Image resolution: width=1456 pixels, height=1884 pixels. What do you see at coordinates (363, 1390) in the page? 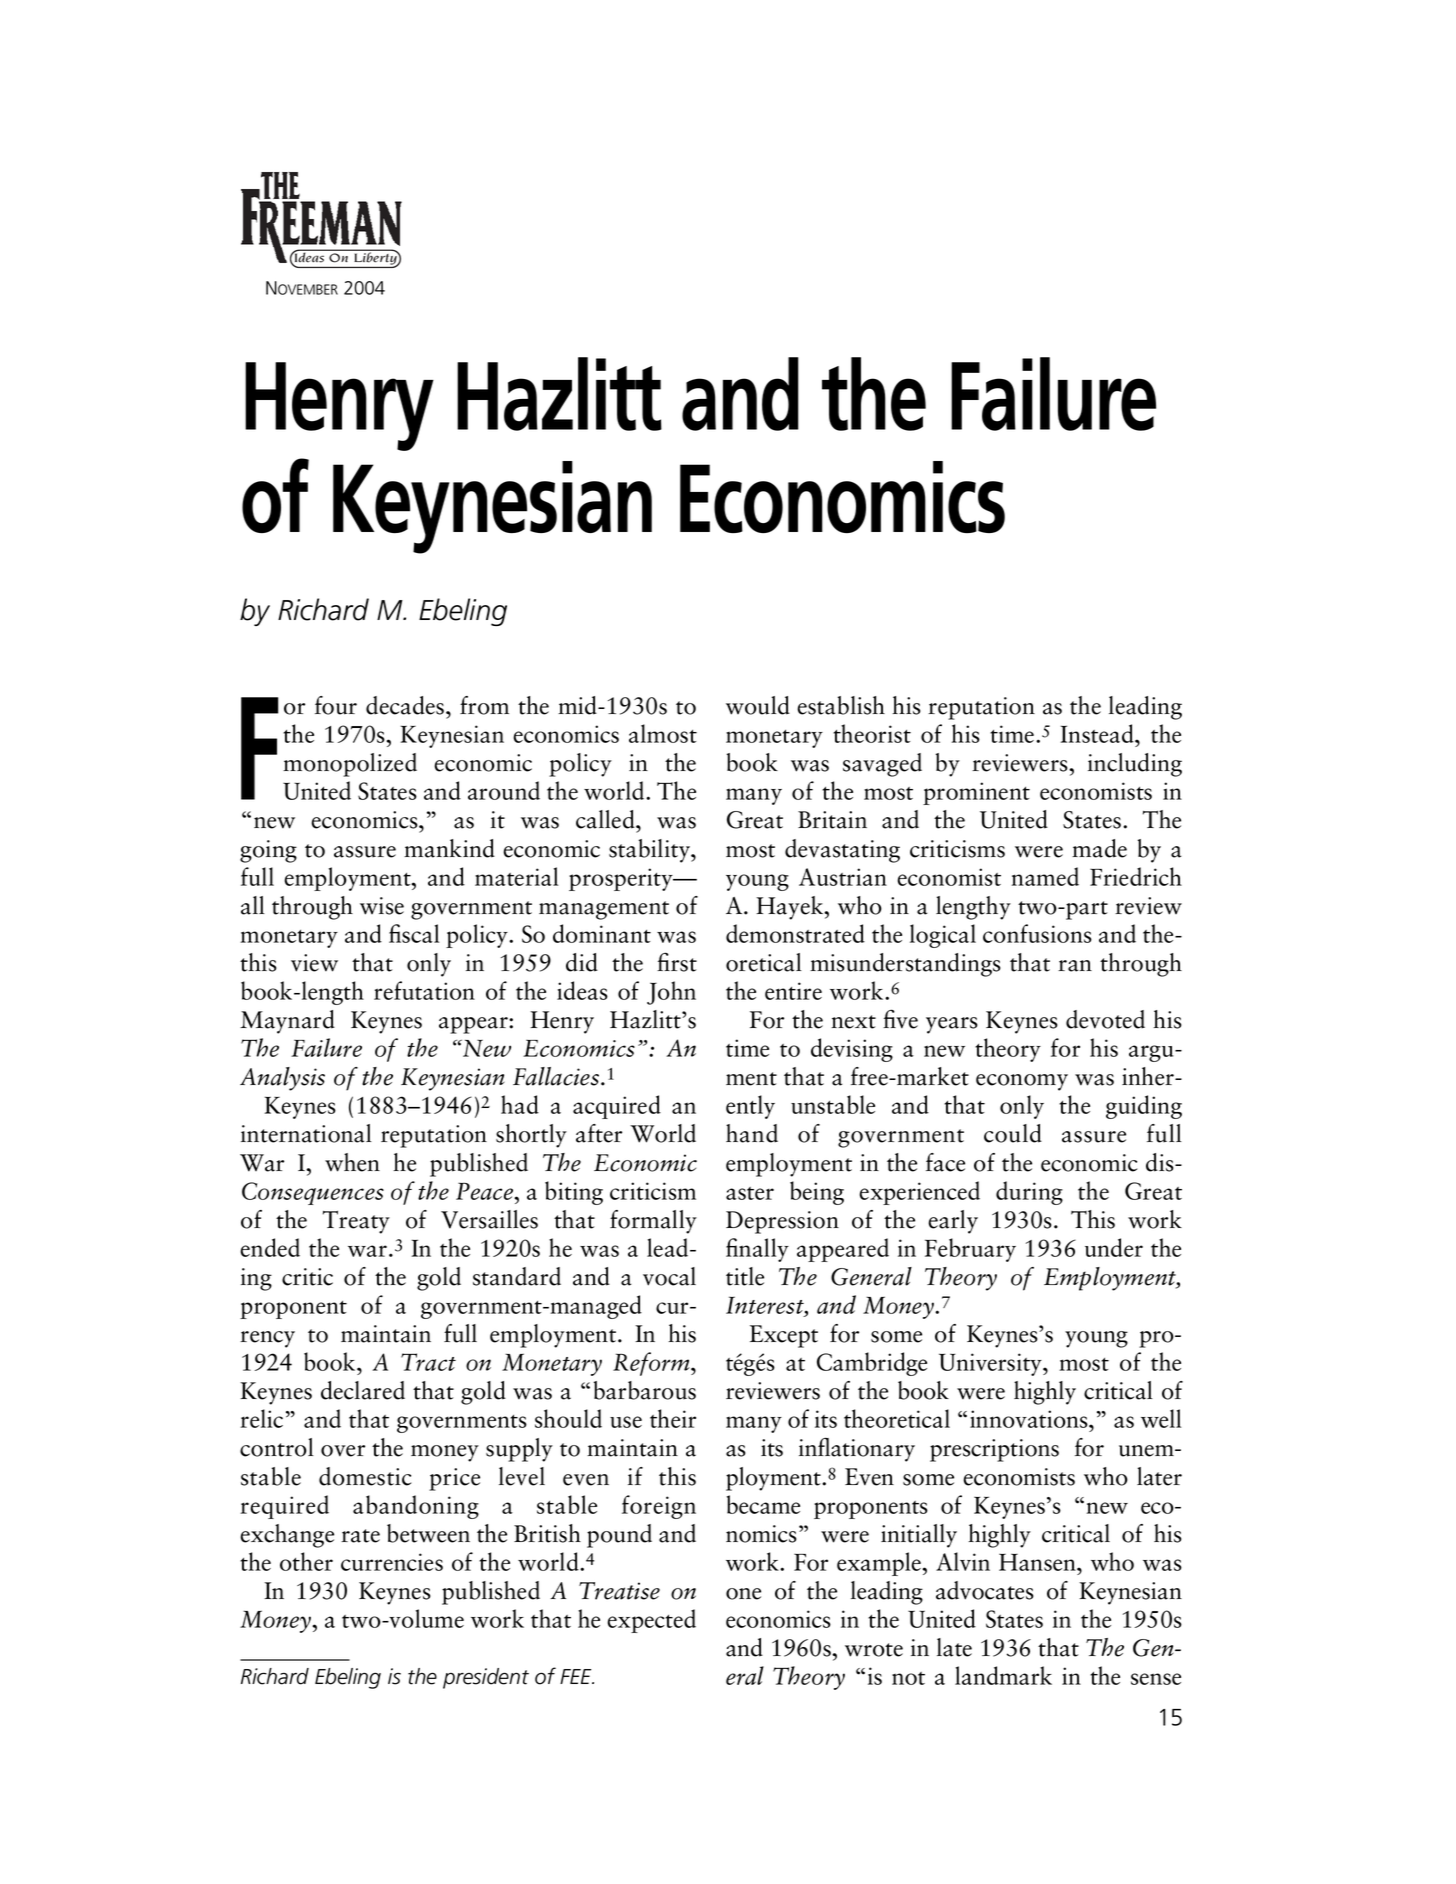
I see `declared` at bounding box center [363, 1390].
